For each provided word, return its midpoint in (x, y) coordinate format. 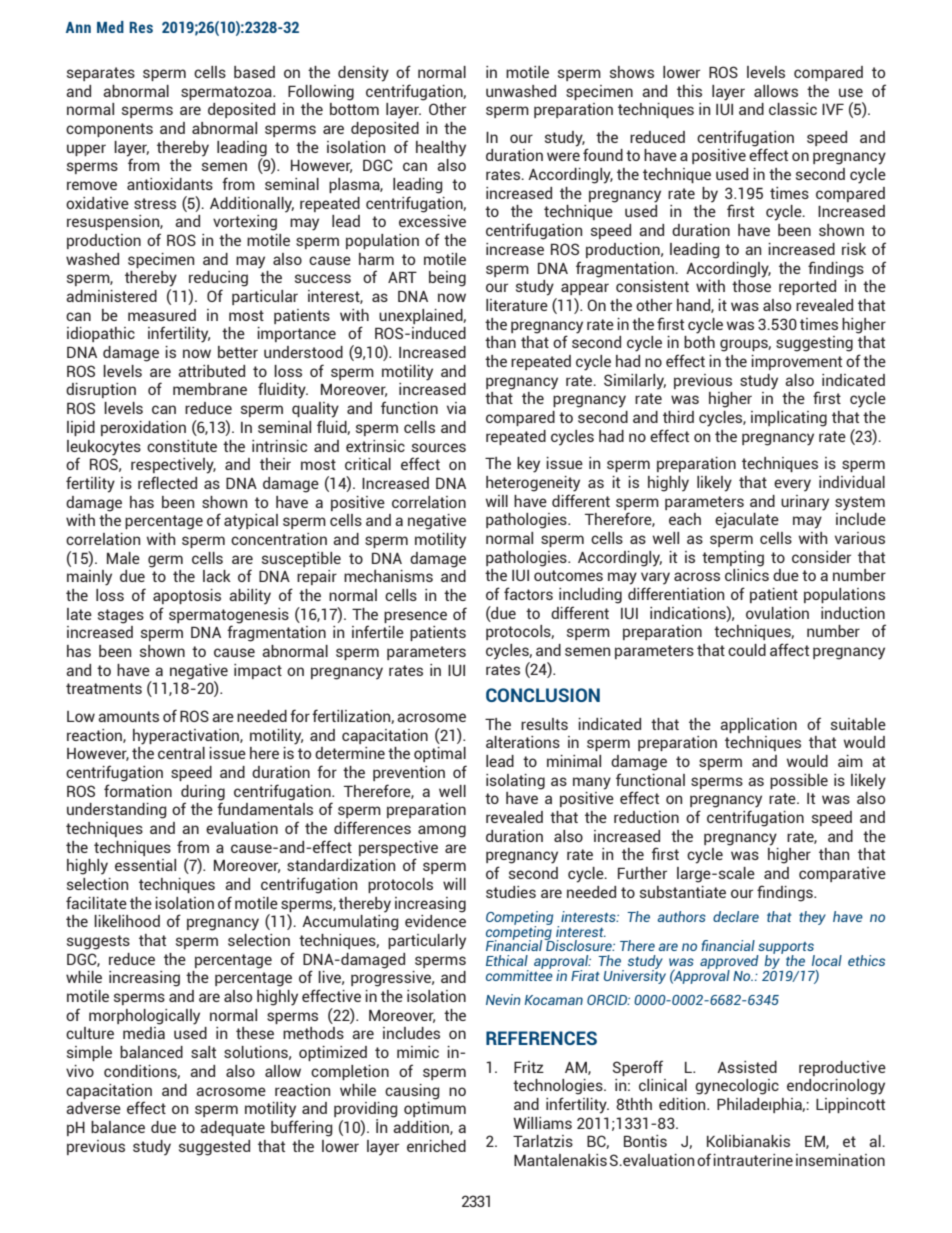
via (456, 408)
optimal (440, 754)
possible (799, 781)
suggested (214, 1148)
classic (793, 109)
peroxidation (143, 428)
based (254, 72)
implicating (789, 419)
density (363, 74)
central (181, 753)
